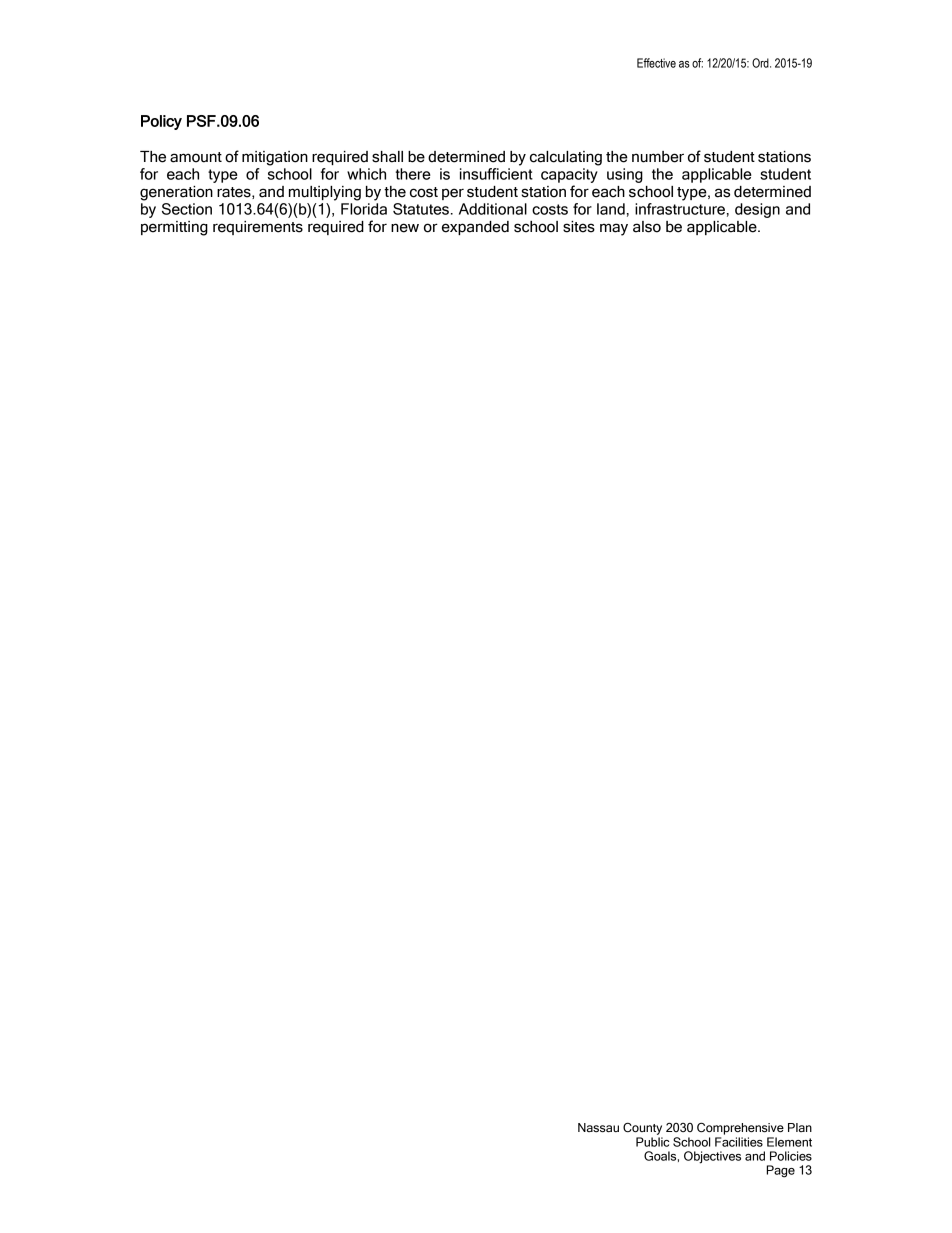  What do you see at coordinates (405, 228) in the image?
I see `new` at bounding box center [405, 228].
